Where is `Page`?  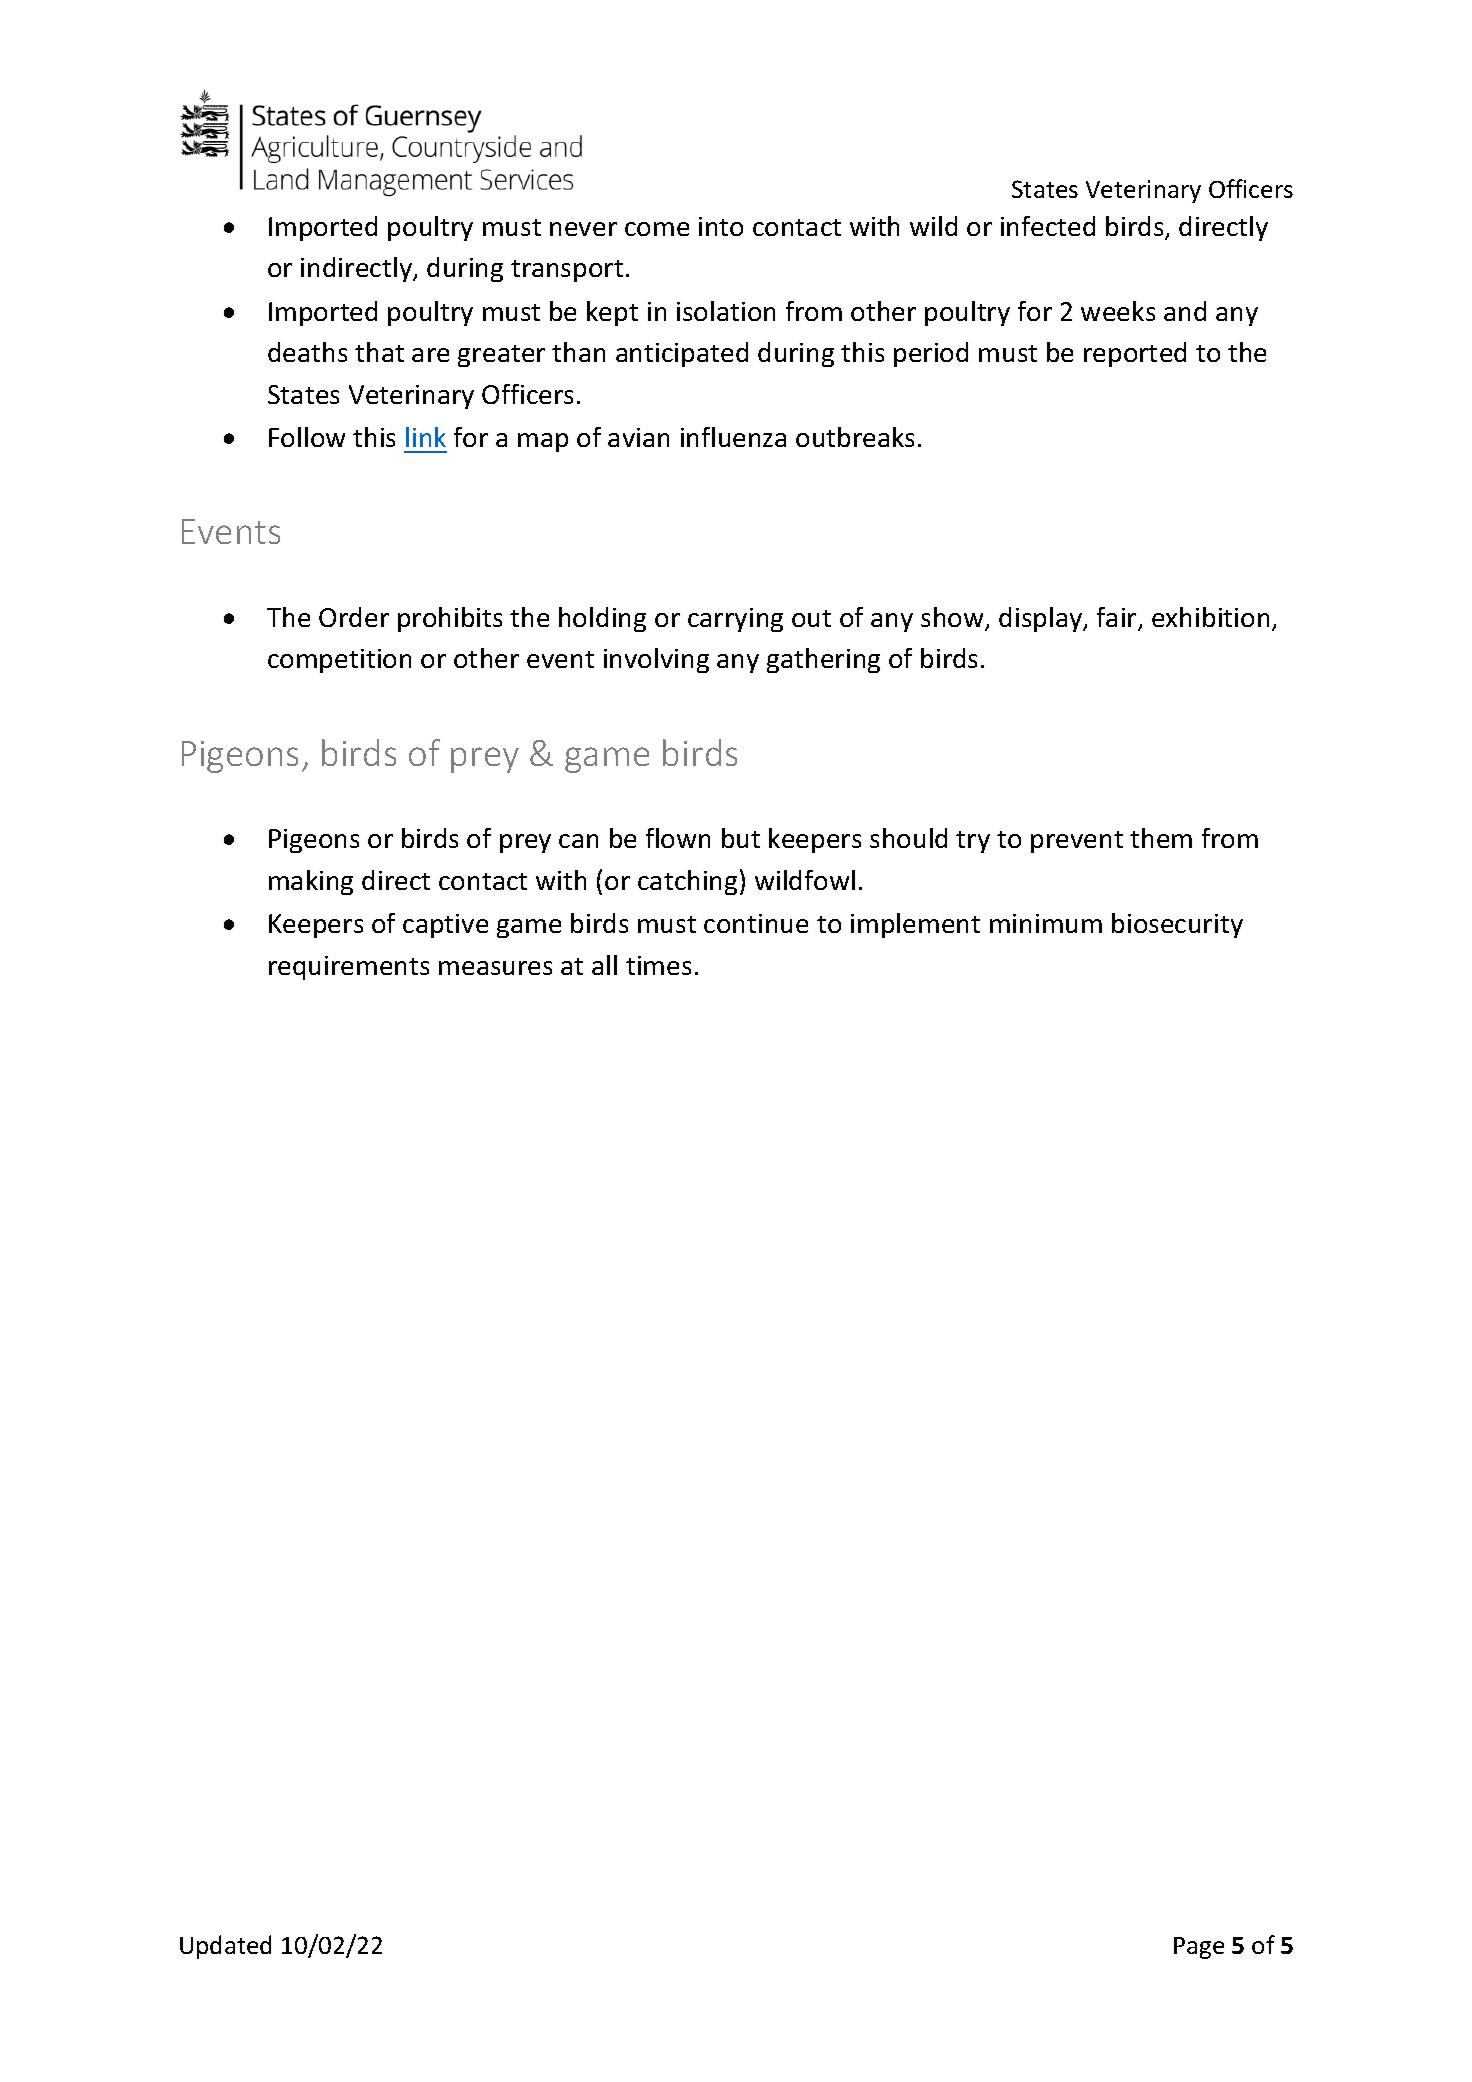 Page is located at coordinates (1199, 1948).
